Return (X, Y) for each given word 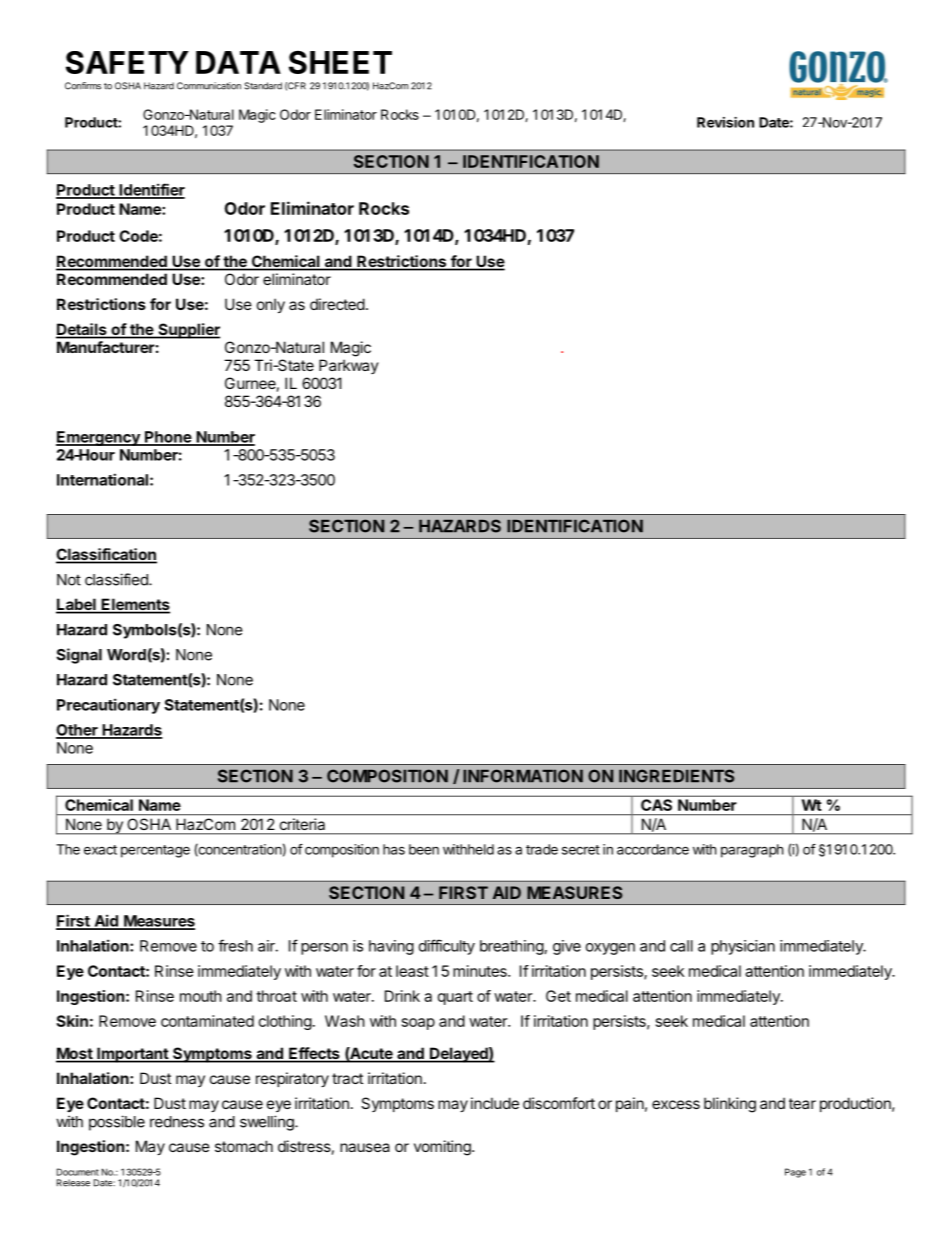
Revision (725, 122)
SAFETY (127, 62)
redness (177, 1122)
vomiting (443, 1148)
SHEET (340, 62)
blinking (730, 1105)
